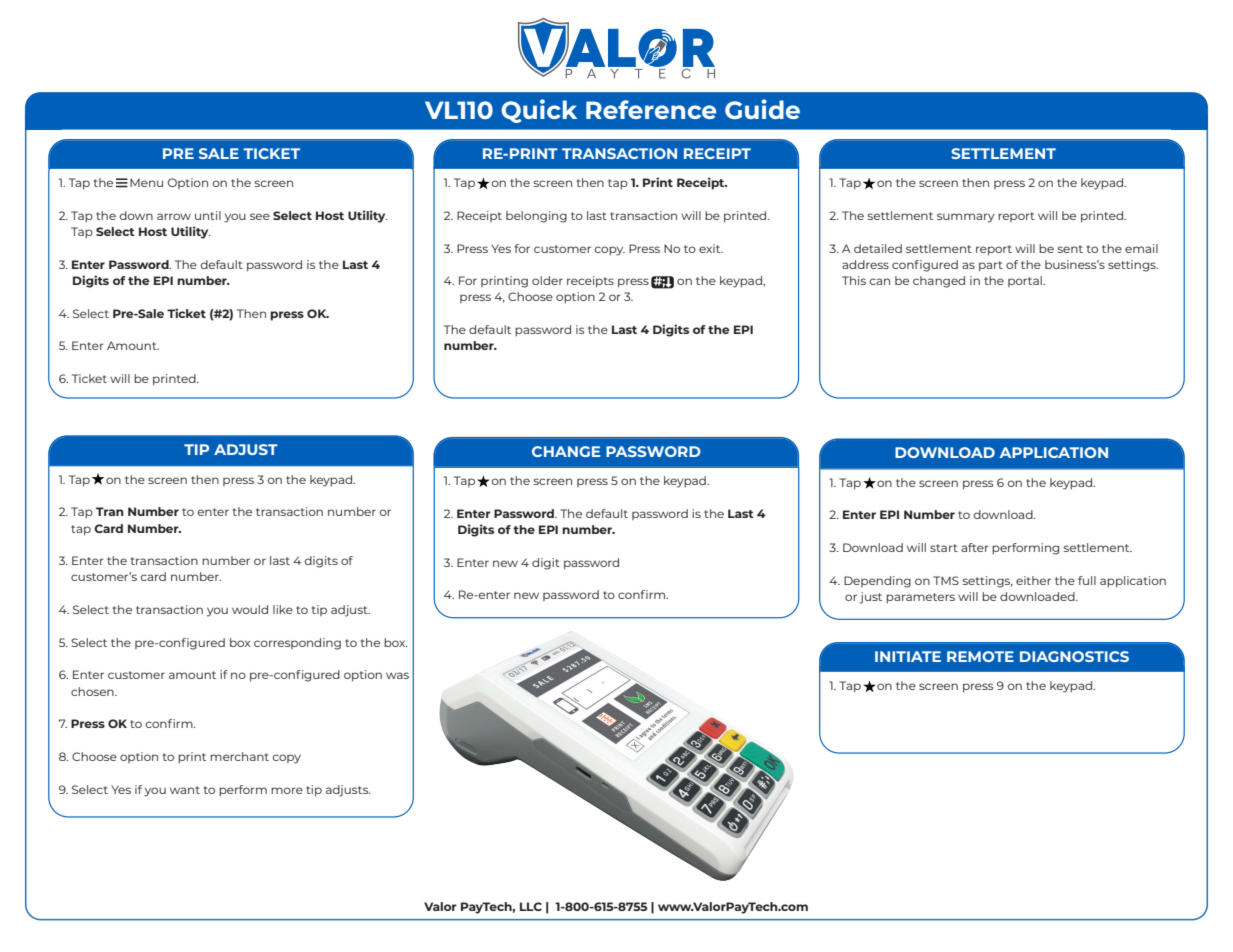 Image resolution: width=1233 pixels, height=952 pixels. Describe the element at coordinates (239, 756) in the page. I see `merchant` at that location.
